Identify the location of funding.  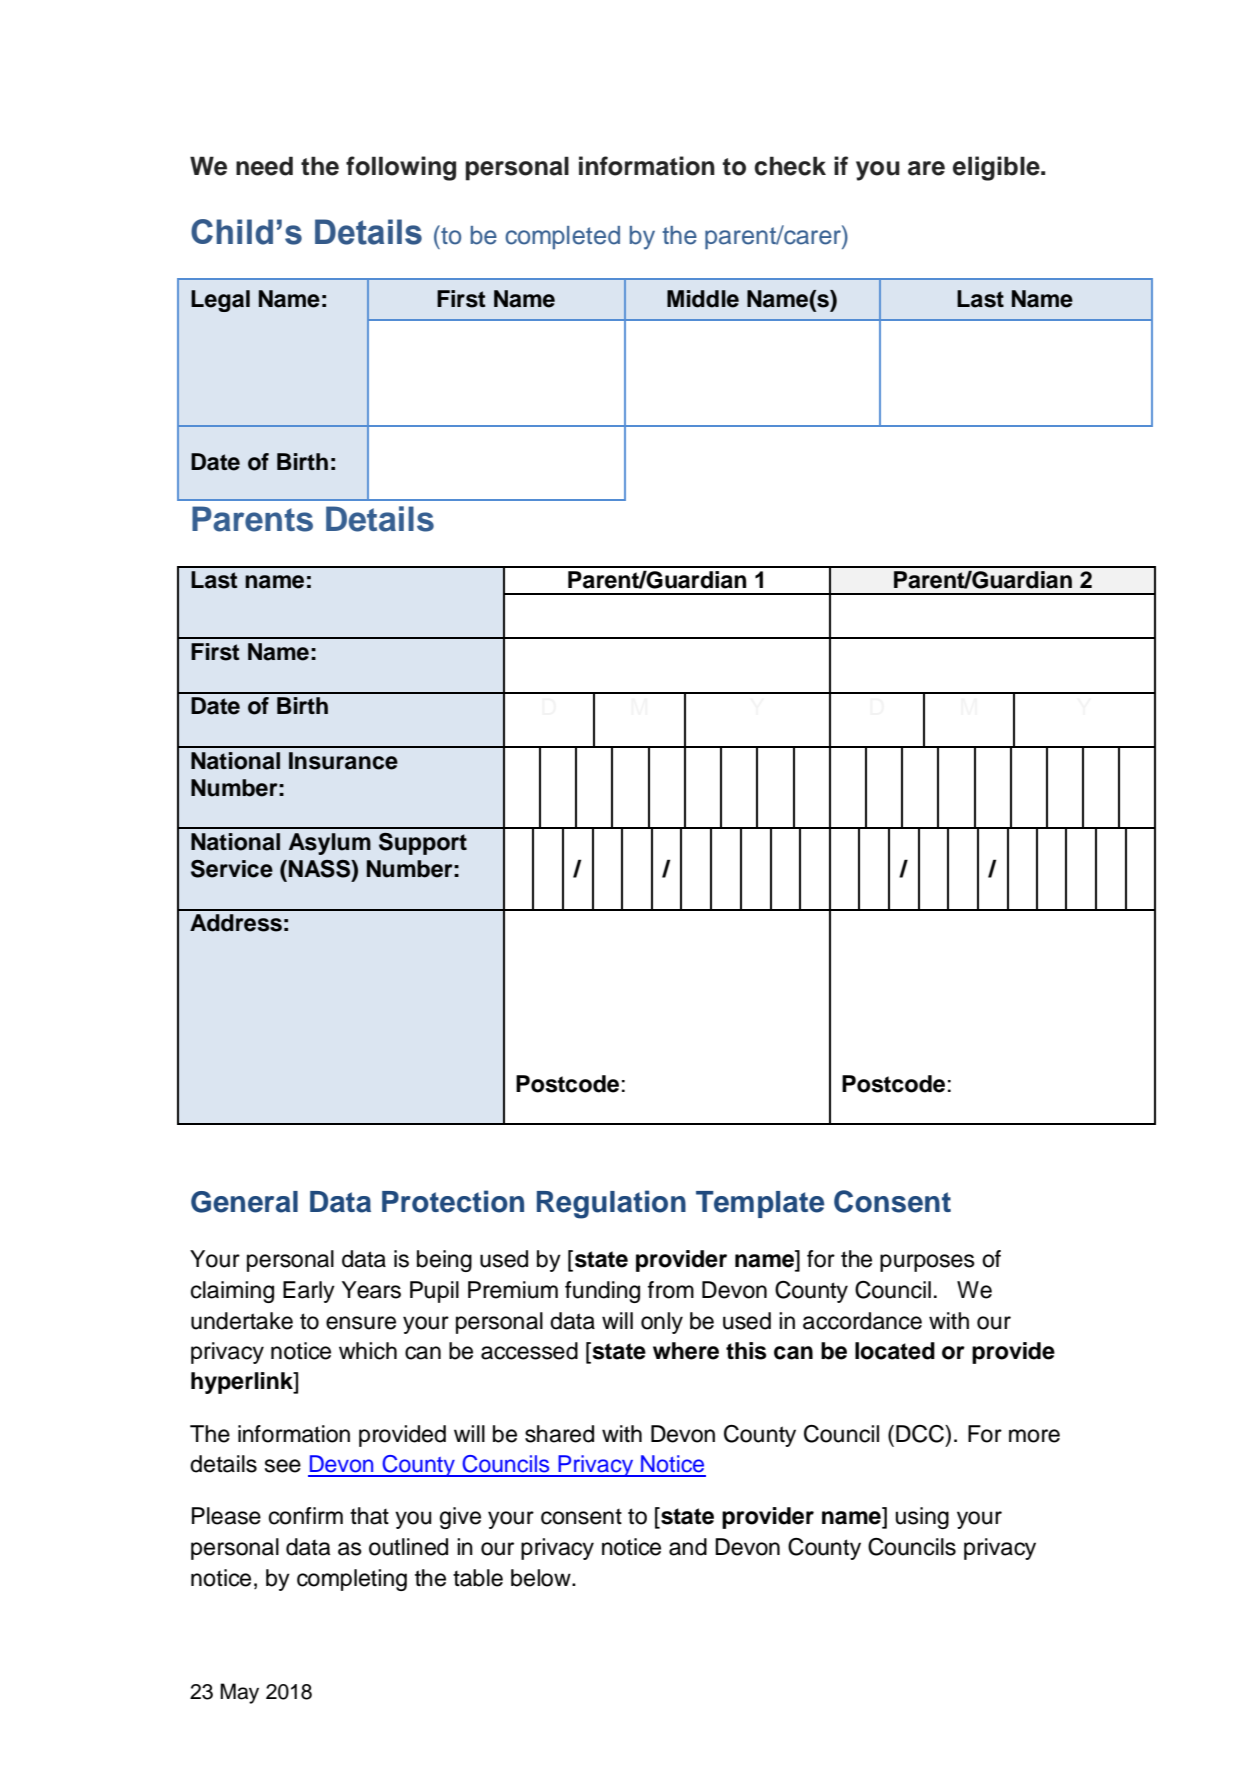
(602, 1292).
